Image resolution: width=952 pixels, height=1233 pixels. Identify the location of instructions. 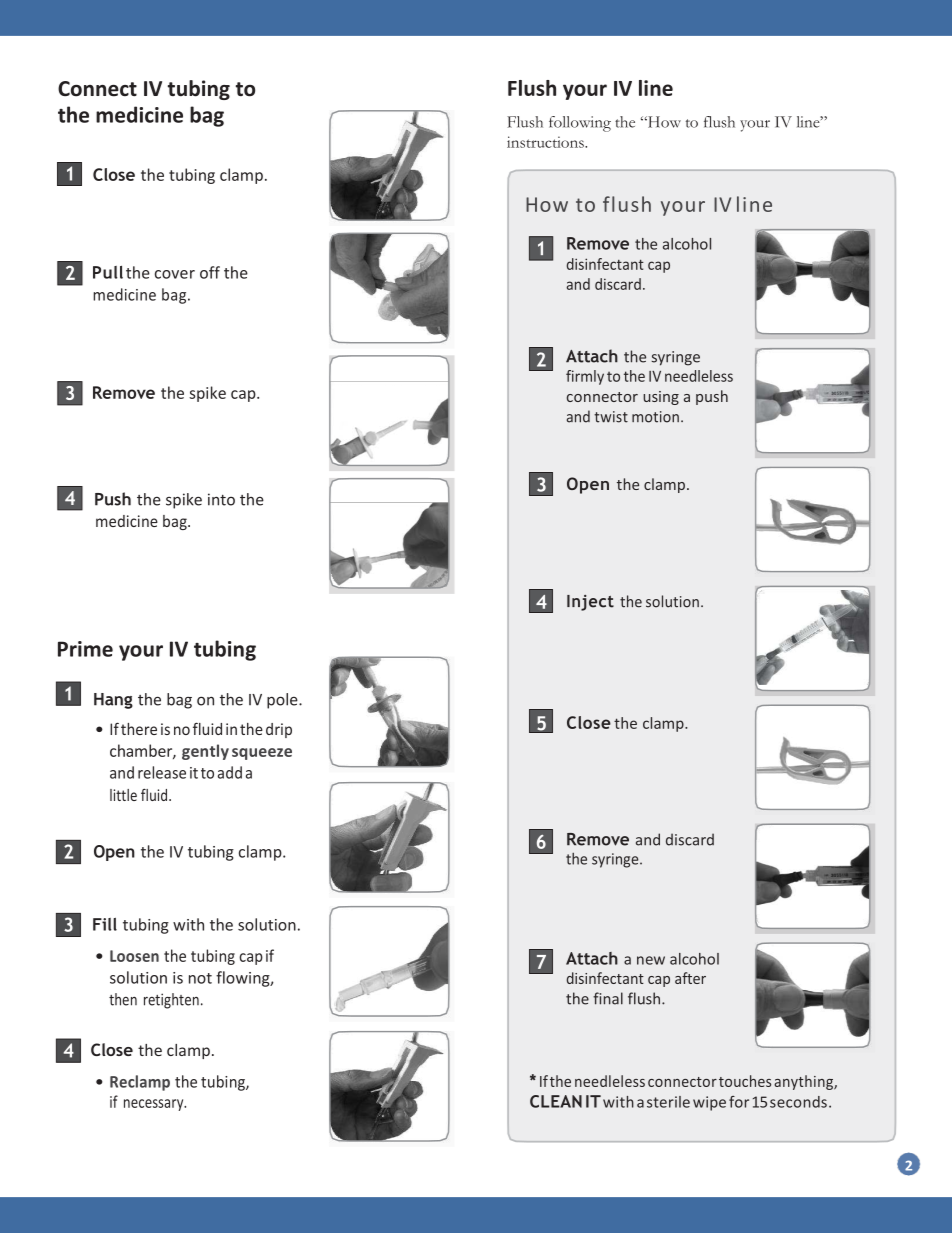
(546, 142).
